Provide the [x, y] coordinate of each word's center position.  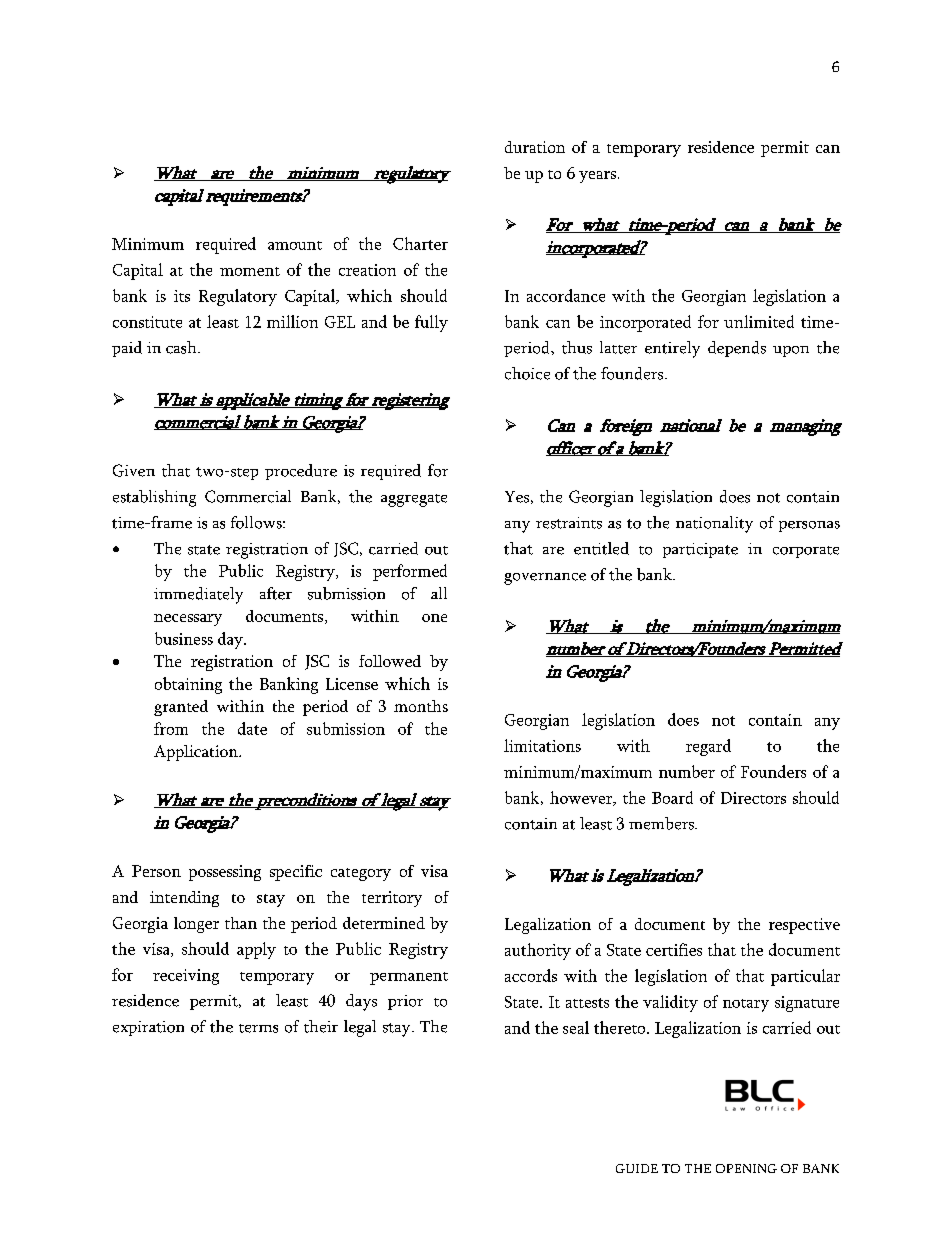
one [434, 618]
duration [535, 147]
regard [708, 747]
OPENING [746, 1168]
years [597, 177]
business [184, 638]
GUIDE [637, 1168]
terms [258, 1028]
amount [295, 245]
